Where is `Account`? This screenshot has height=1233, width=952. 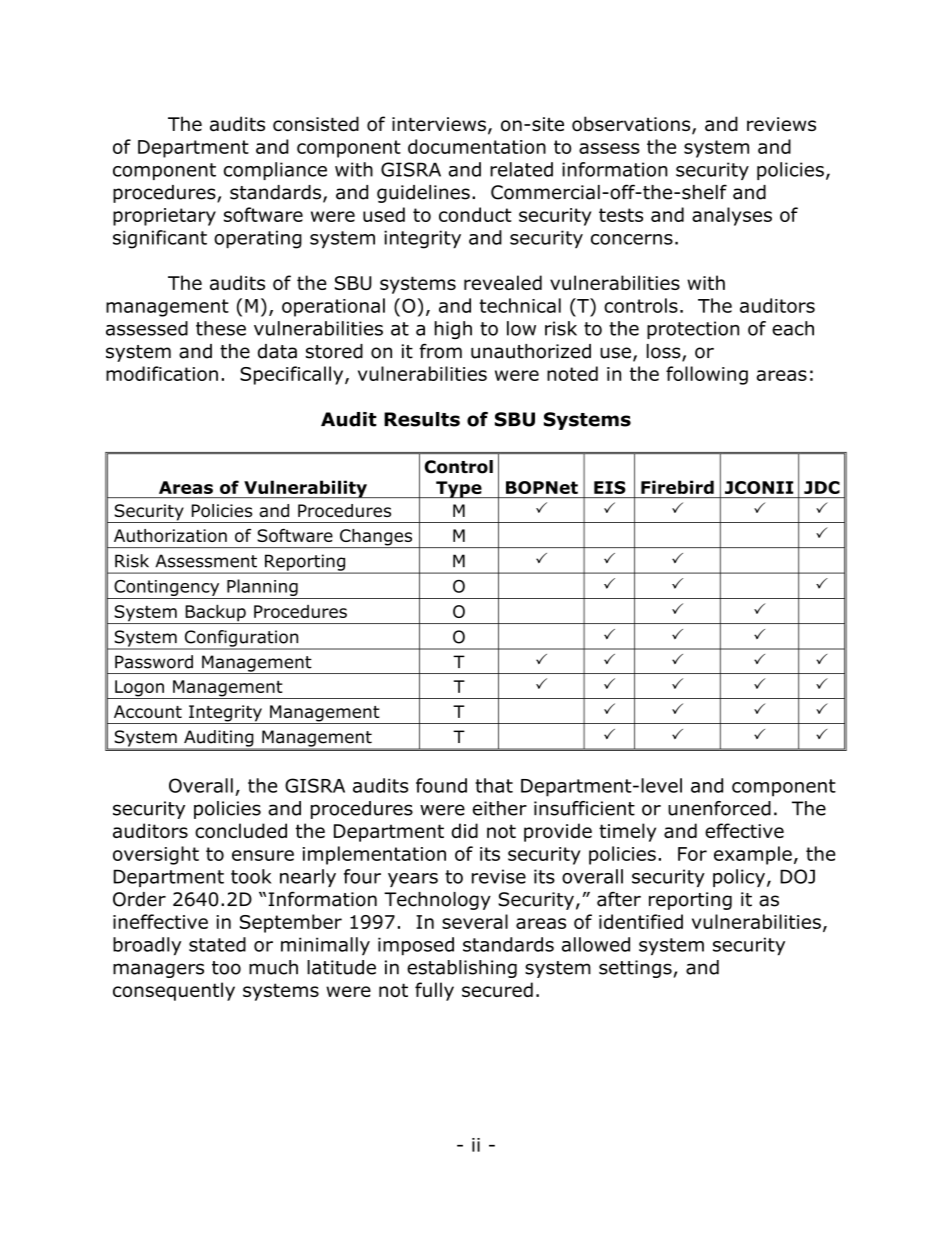 Account is located at coordinates (148, 711).
